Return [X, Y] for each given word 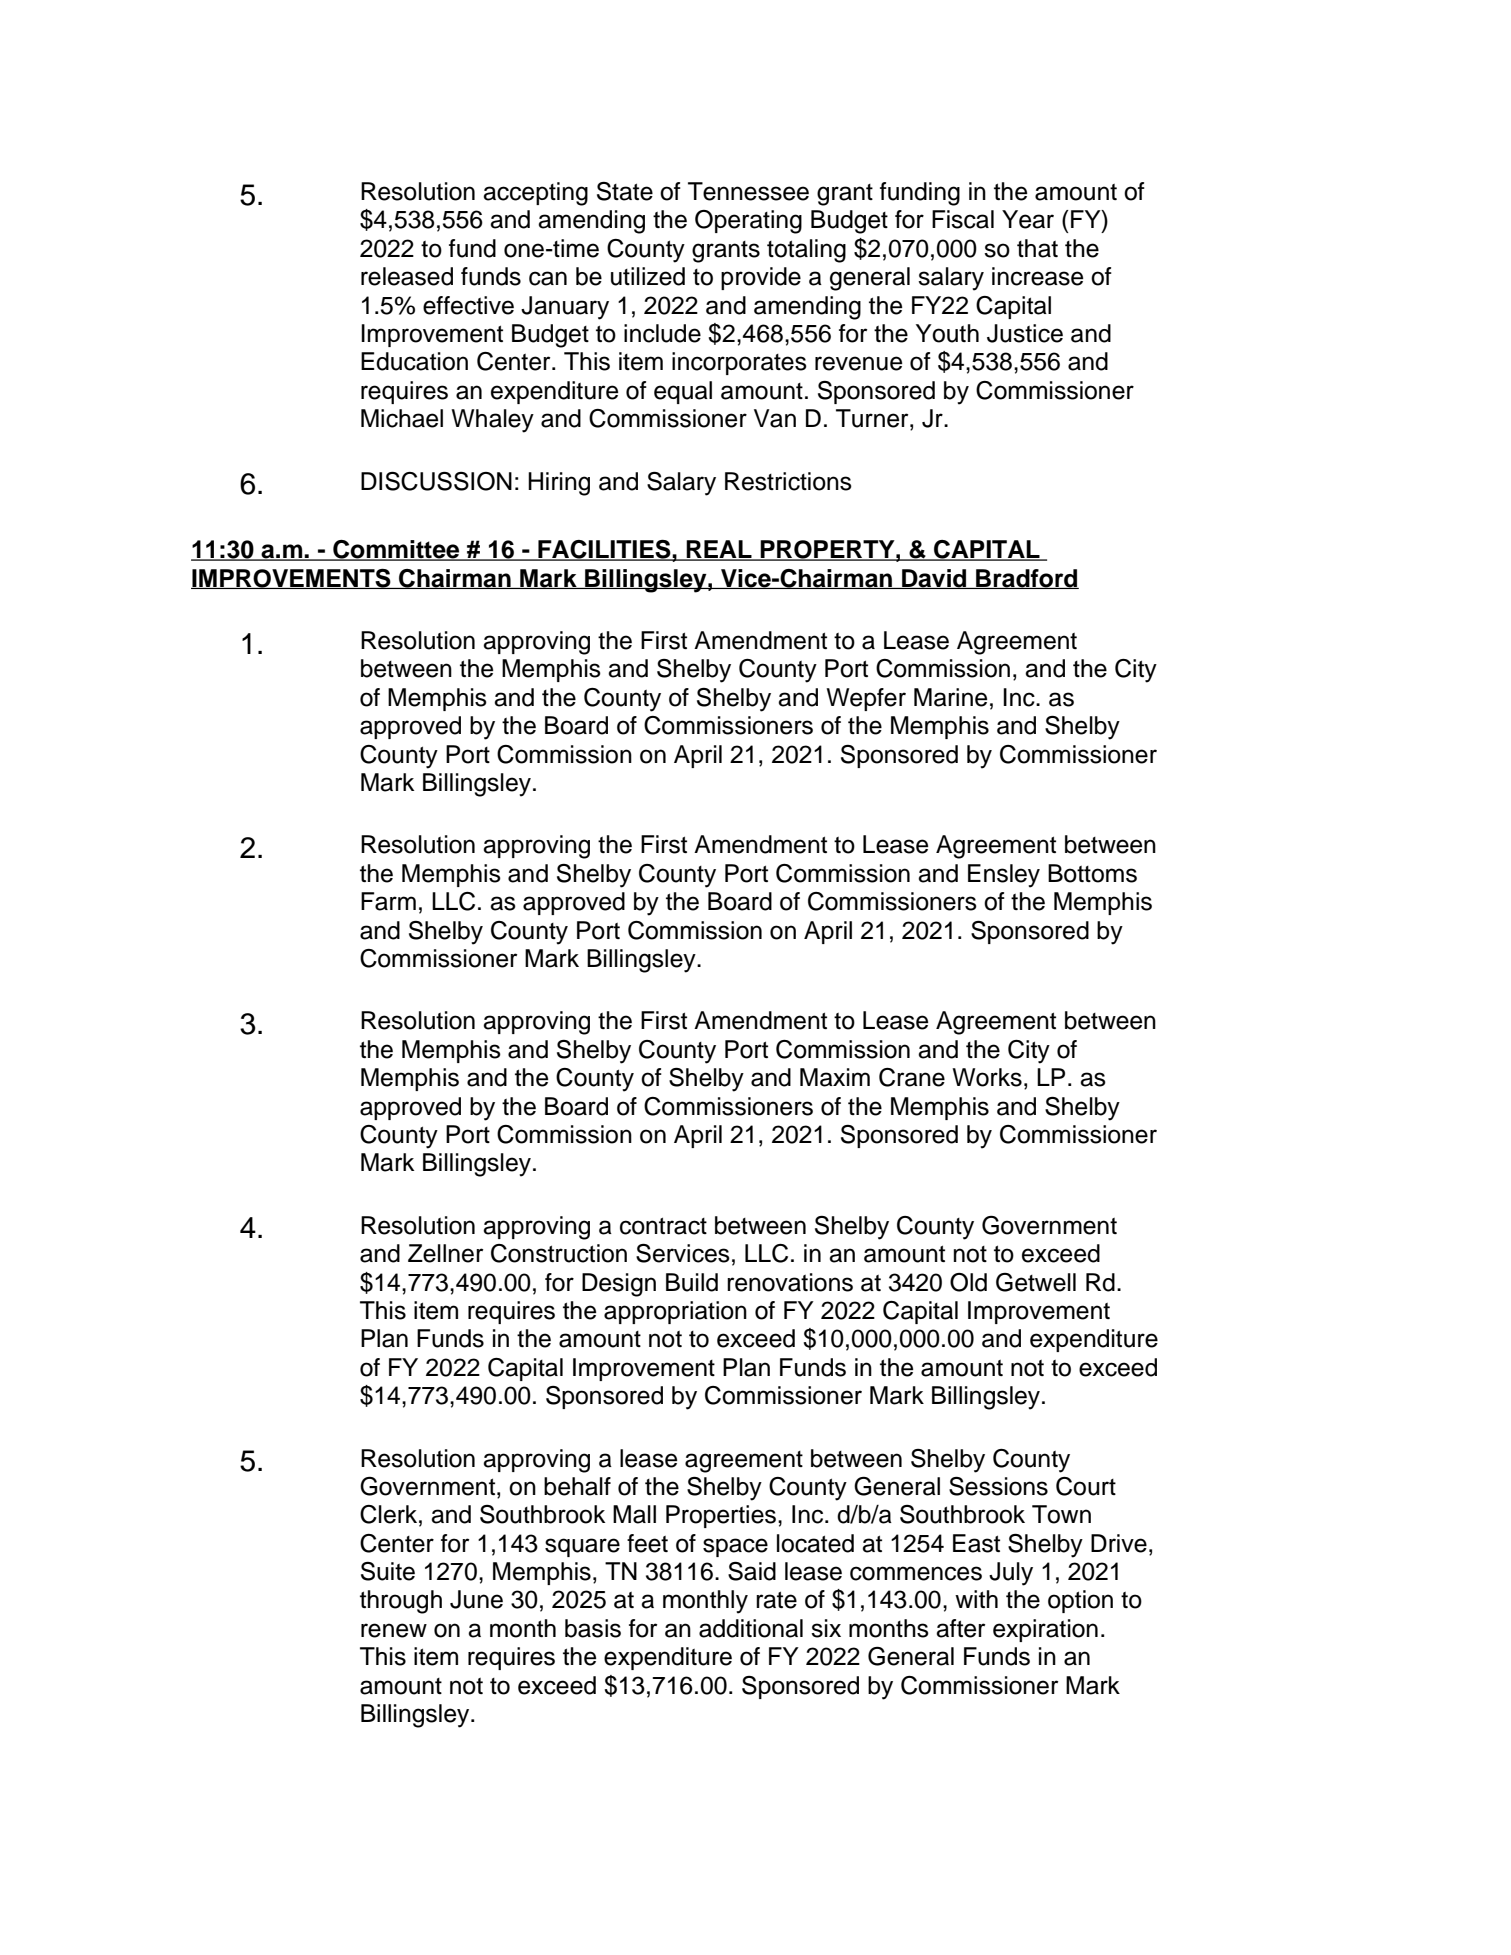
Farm [388, 901]
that [1037, 248]
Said [752, 1571]
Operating [748, 222]
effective [468, 305]
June [476, 1599]
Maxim [835, 1077]
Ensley [1004, 876]
